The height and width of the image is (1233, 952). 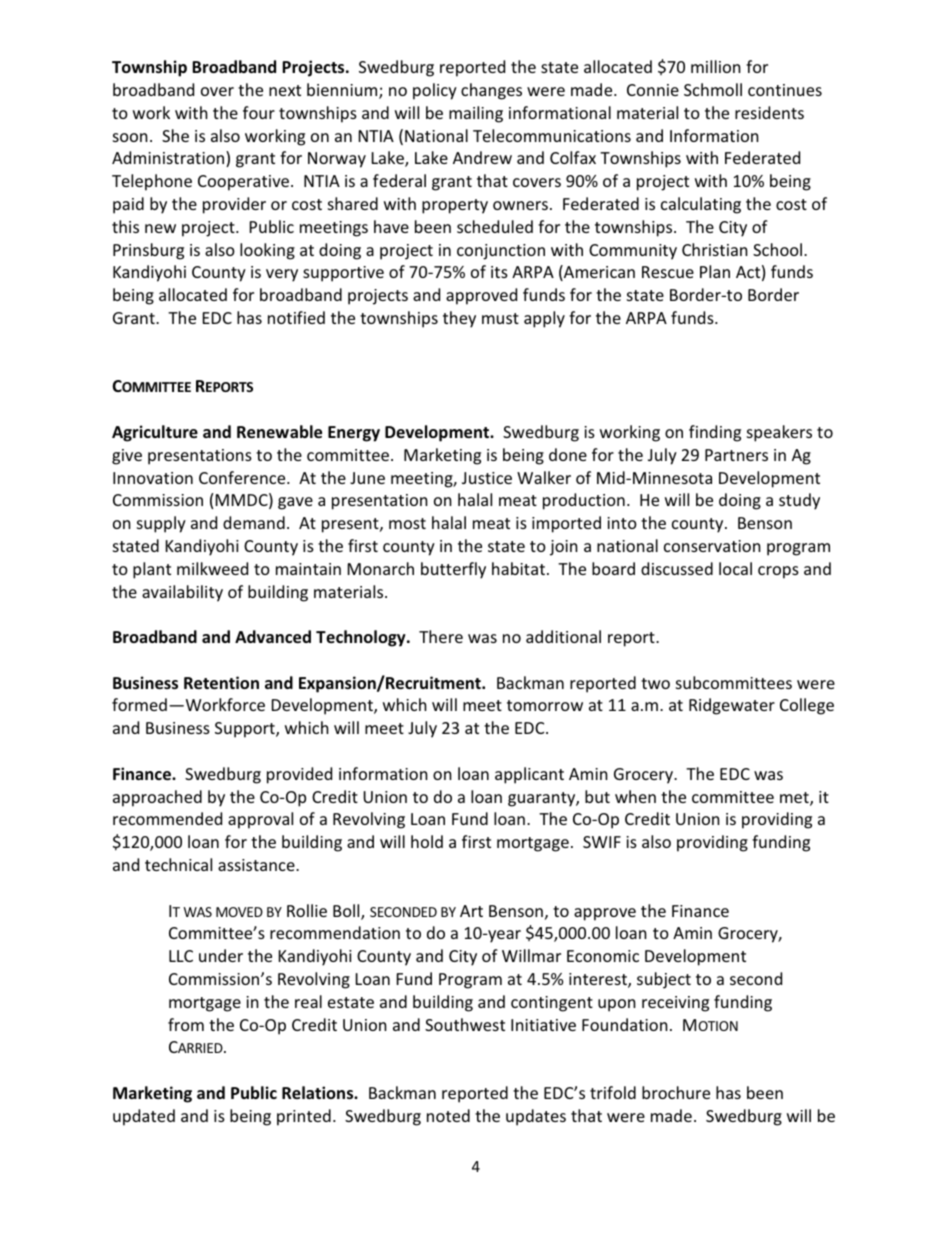 I want to click on mailing, so click(x=476, y=114).
